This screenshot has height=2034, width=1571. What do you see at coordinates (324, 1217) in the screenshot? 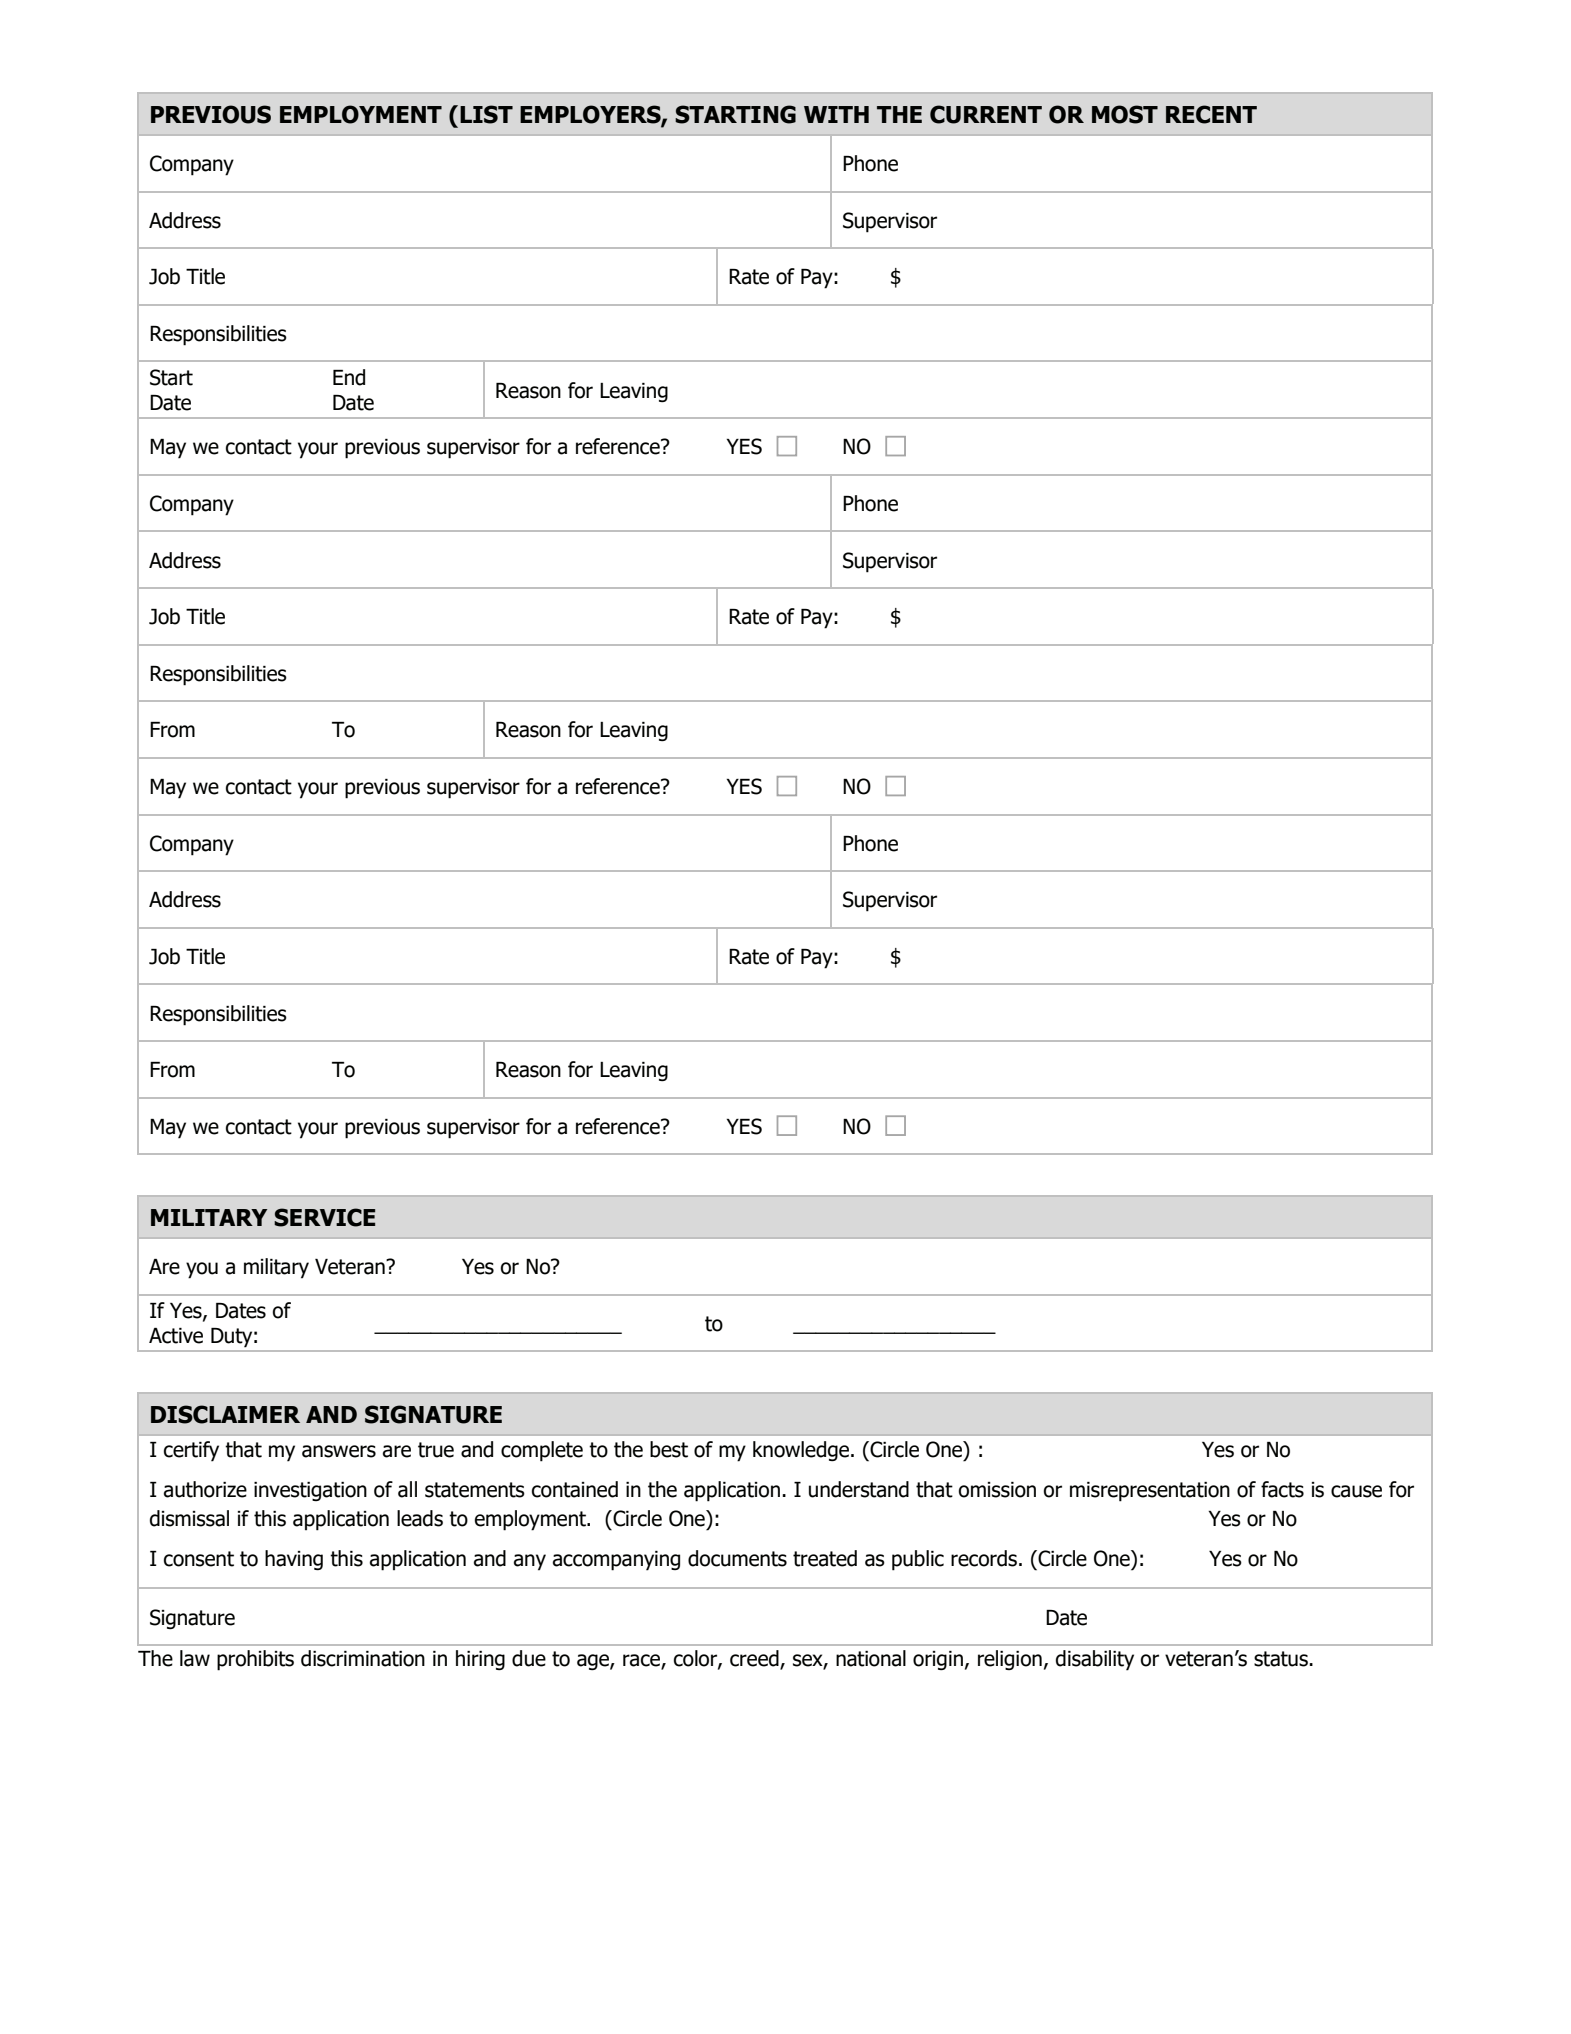
I see `SERVICE` at bounding box center [324, 1217].
